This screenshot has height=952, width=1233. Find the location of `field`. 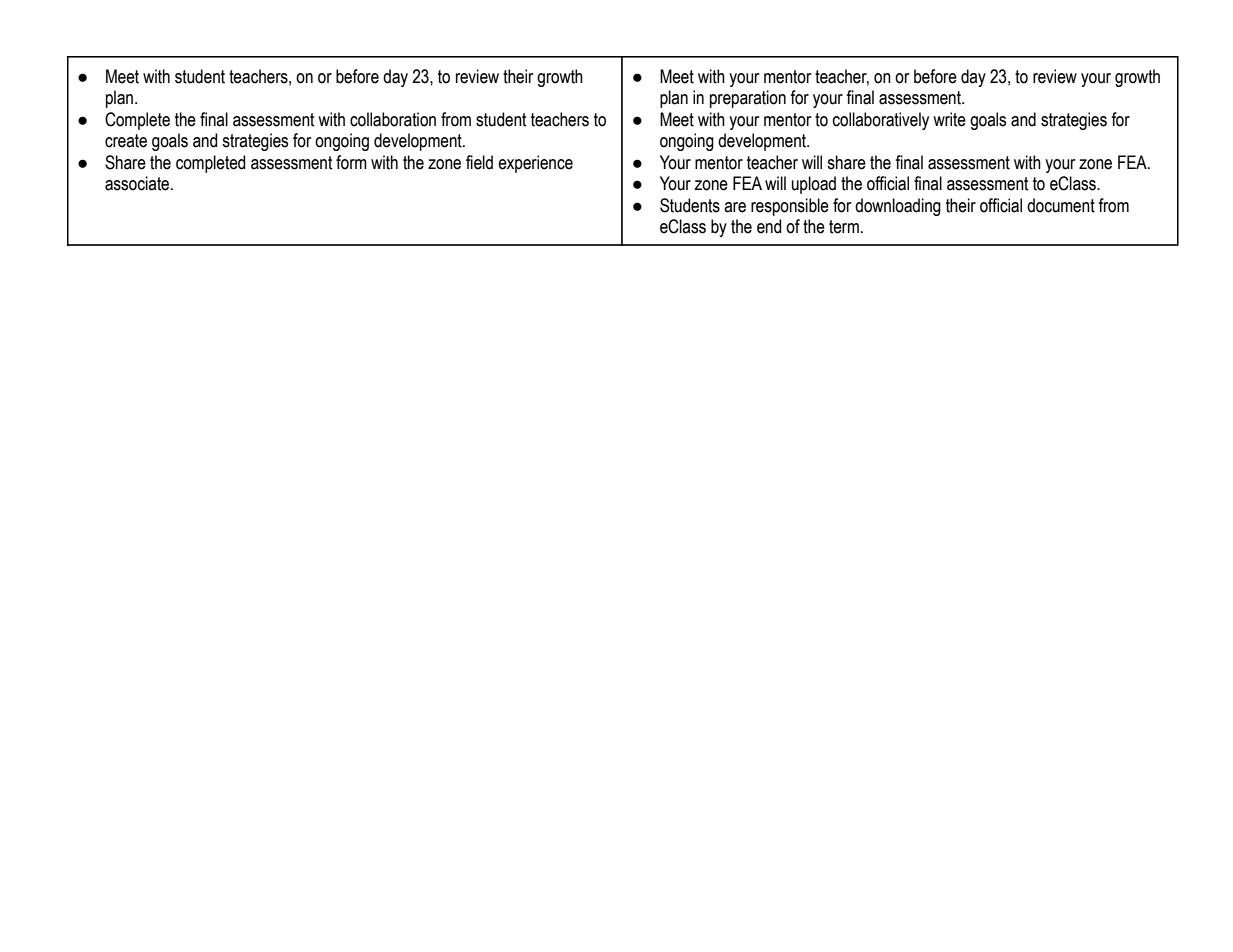

field is located at coordinates (479, 162).
